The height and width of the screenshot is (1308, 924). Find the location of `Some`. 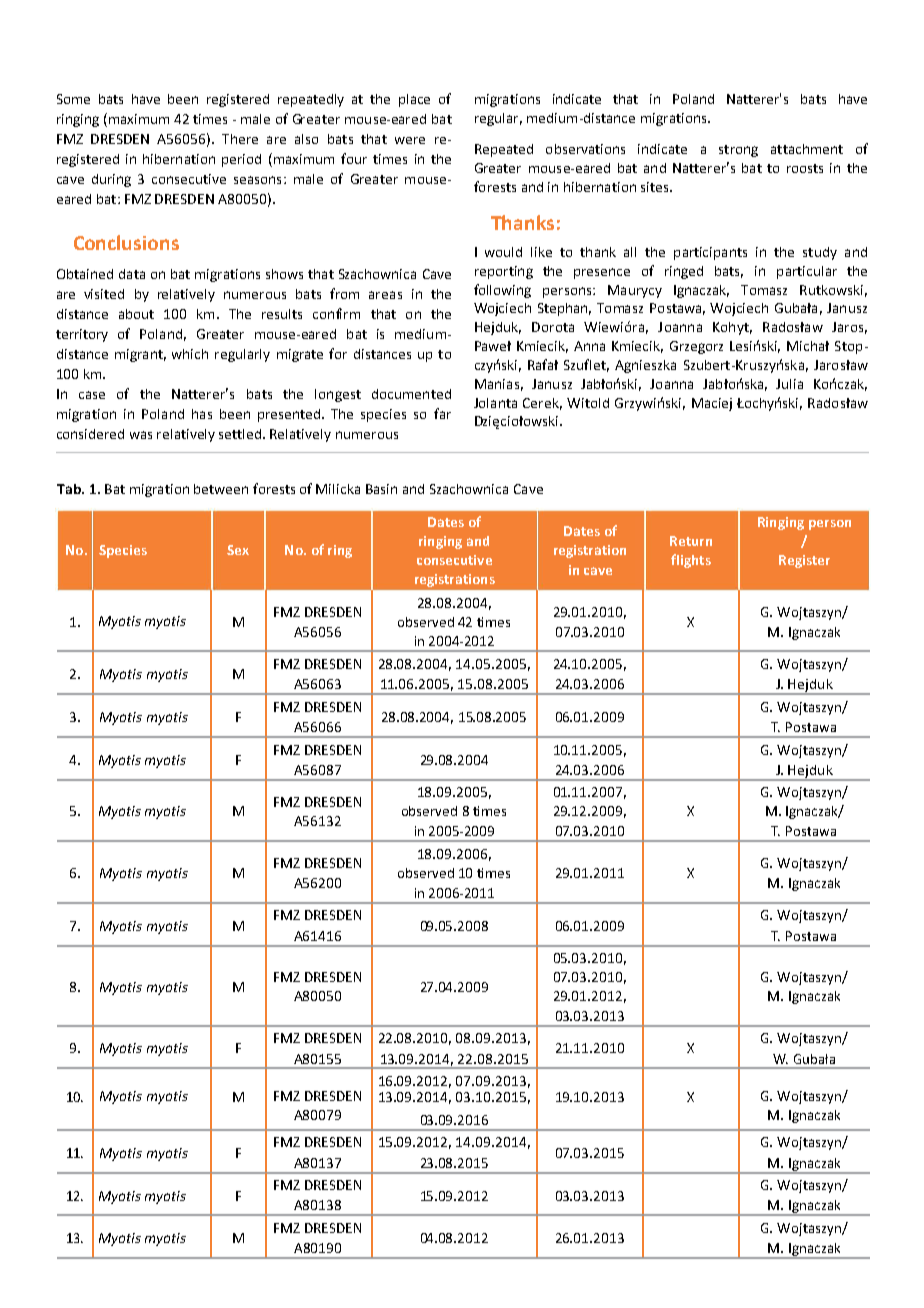

Some is located at coordinates (73, 99).
